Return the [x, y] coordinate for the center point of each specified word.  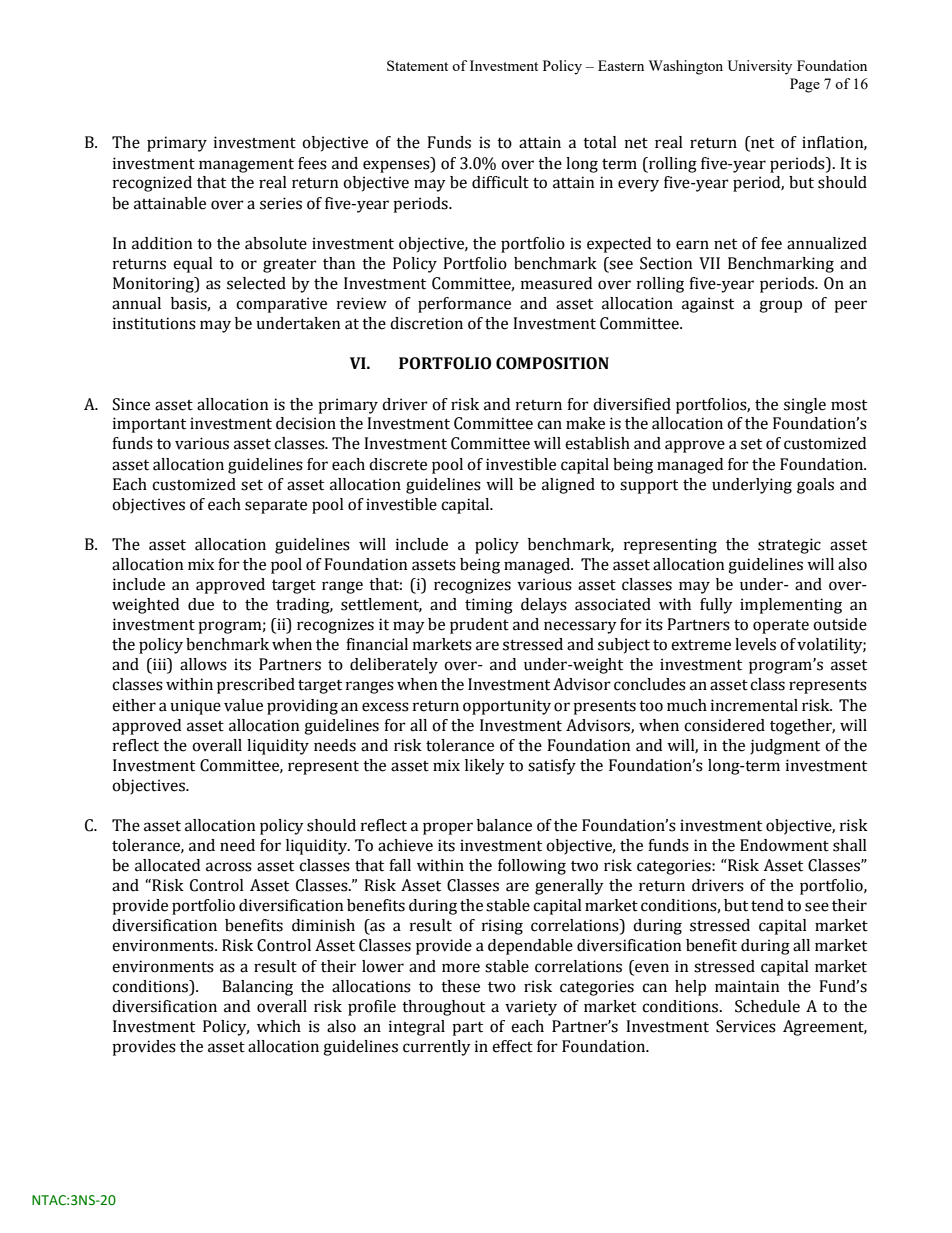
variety [531, 1008]
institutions [154, 323]
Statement [417, 65]
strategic [789, 546]
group [780, 306]
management [246, 166]
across [229, 867]
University [759, 67]
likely [485, 767]
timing [489, 606]
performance [464, 305]
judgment [785, 747]
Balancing [257, 988]
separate [276, 507]
